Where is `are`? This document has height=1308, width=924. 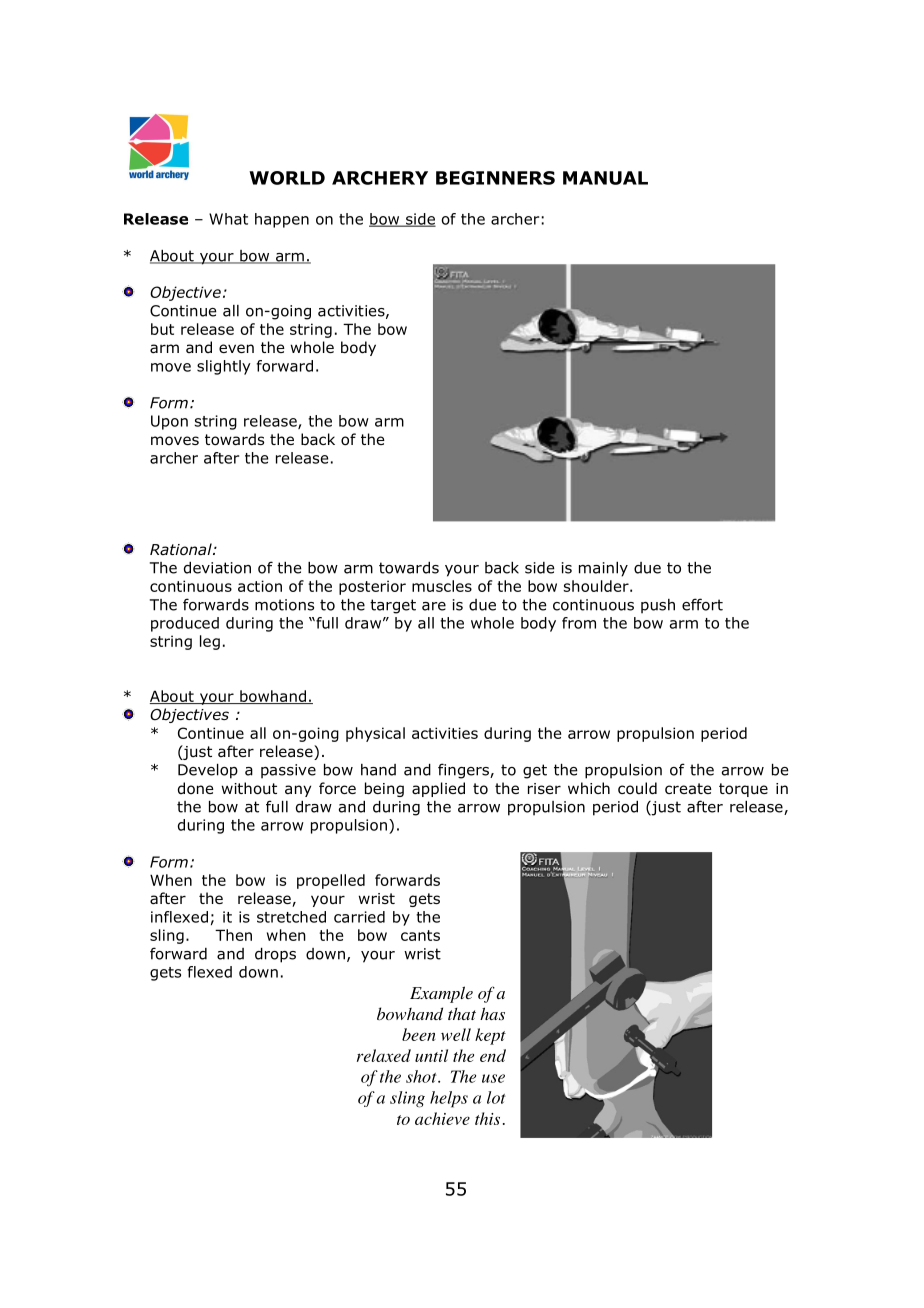 are is located at coordinates (434, 606).
